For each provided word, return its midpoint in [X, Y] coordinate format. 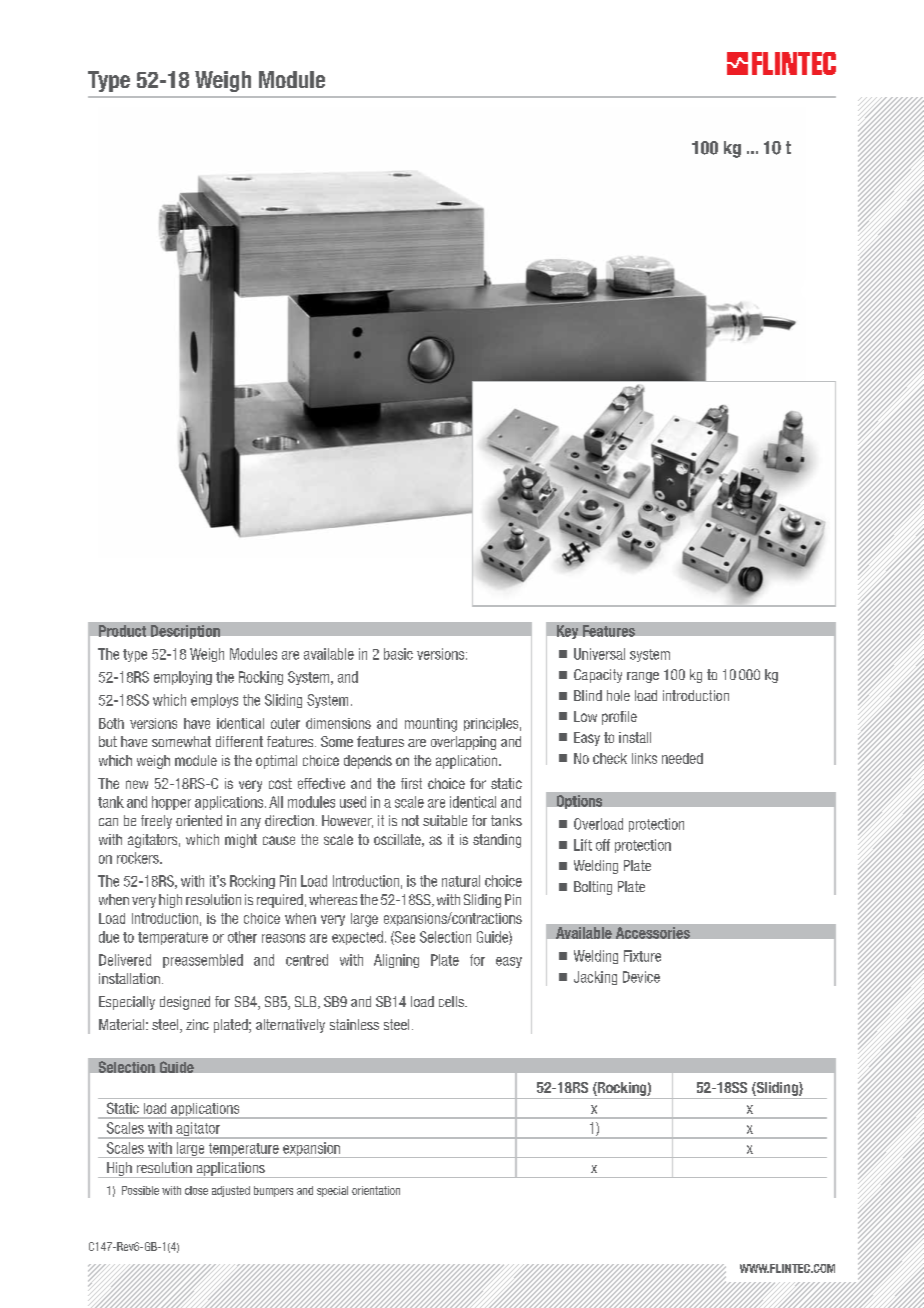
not [410, 820]
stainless [354, 1024]
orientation [376, 1190]
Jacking [595, 978]
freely [156, 822]
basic [398, 654]
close [196, 1190]
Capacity [598, 676]
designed [185, 1003]
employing [183, 678]
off [603, 845]
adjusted [231, 1191]
